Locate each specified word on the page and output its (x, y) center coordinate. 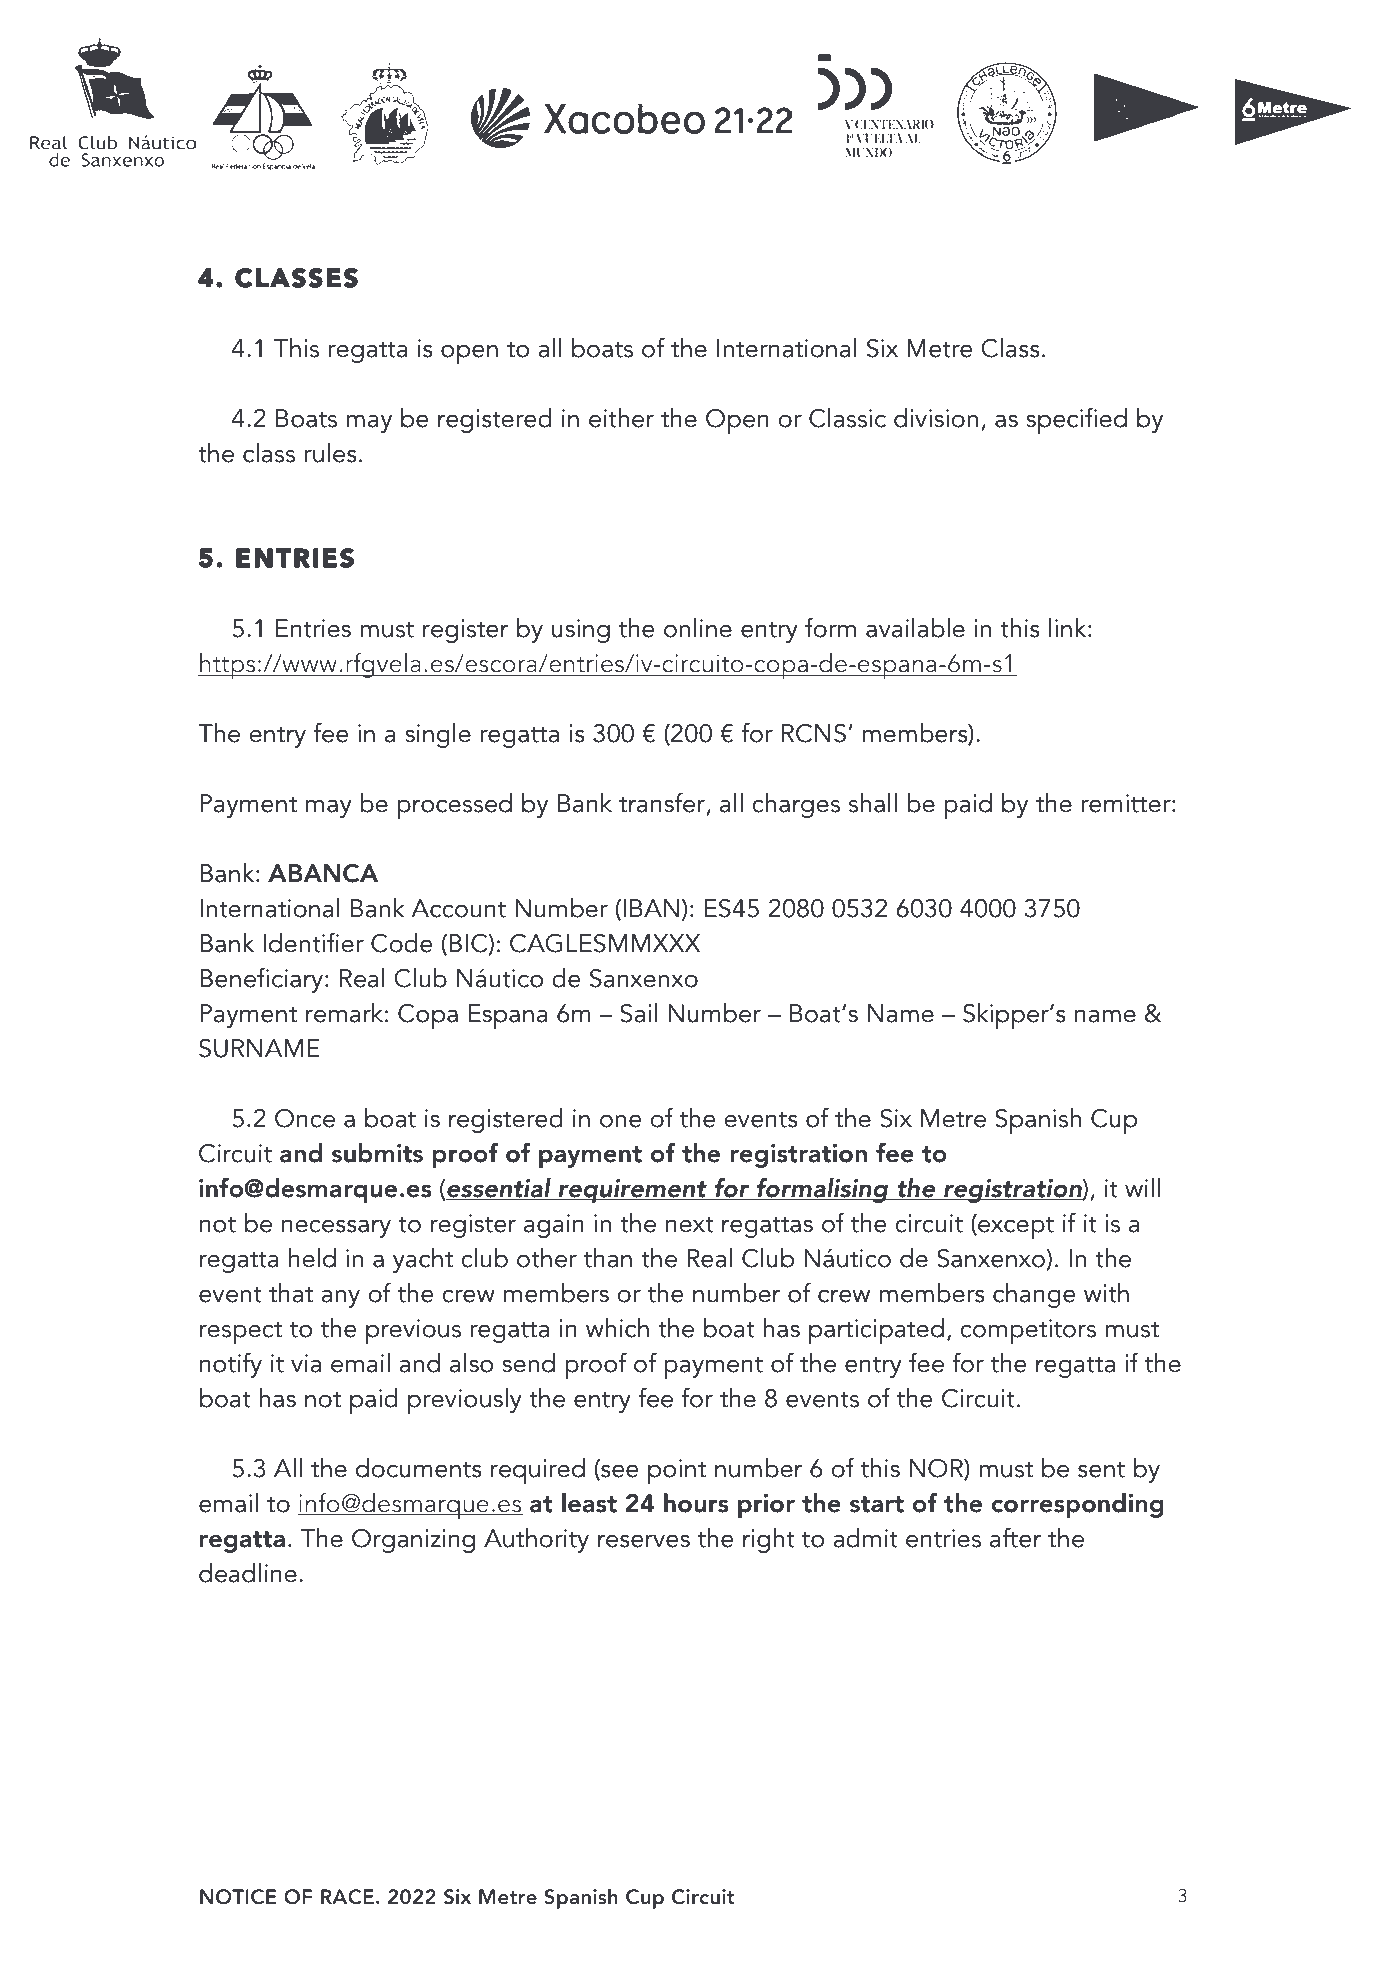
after (1016, 1537)
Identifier (313, 942)
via (306, 1363)
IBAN (651, 908)
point (677, 1471)
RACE (347, 1897)
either (621, 418)
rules (330, 453)
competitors (1028, 1331)
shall (873, 803)
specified (1076, 420)
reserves (644, 1541)
